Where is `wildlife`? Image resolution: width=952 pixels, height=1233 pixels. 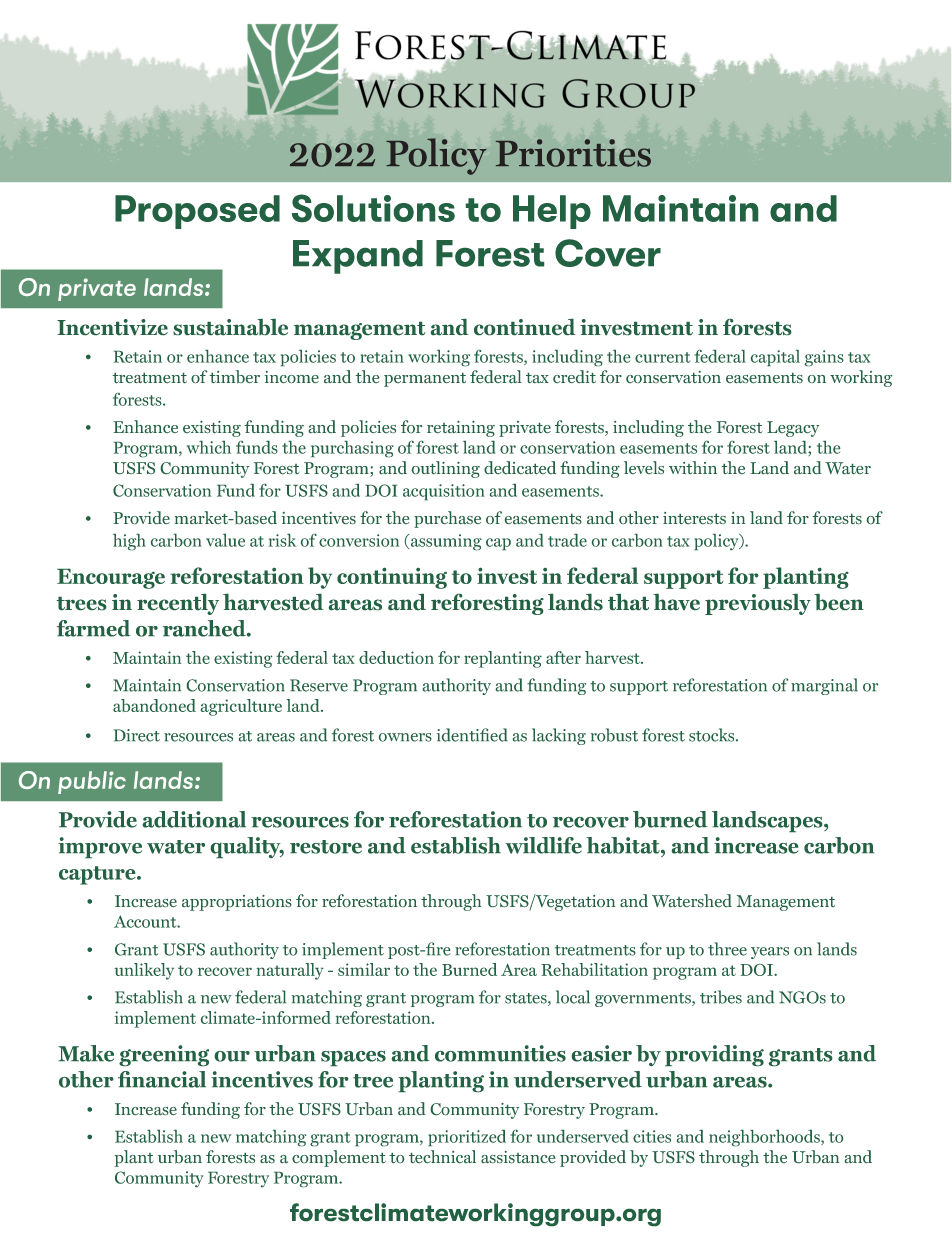 wildlife is located at coordinates (543, 845).
